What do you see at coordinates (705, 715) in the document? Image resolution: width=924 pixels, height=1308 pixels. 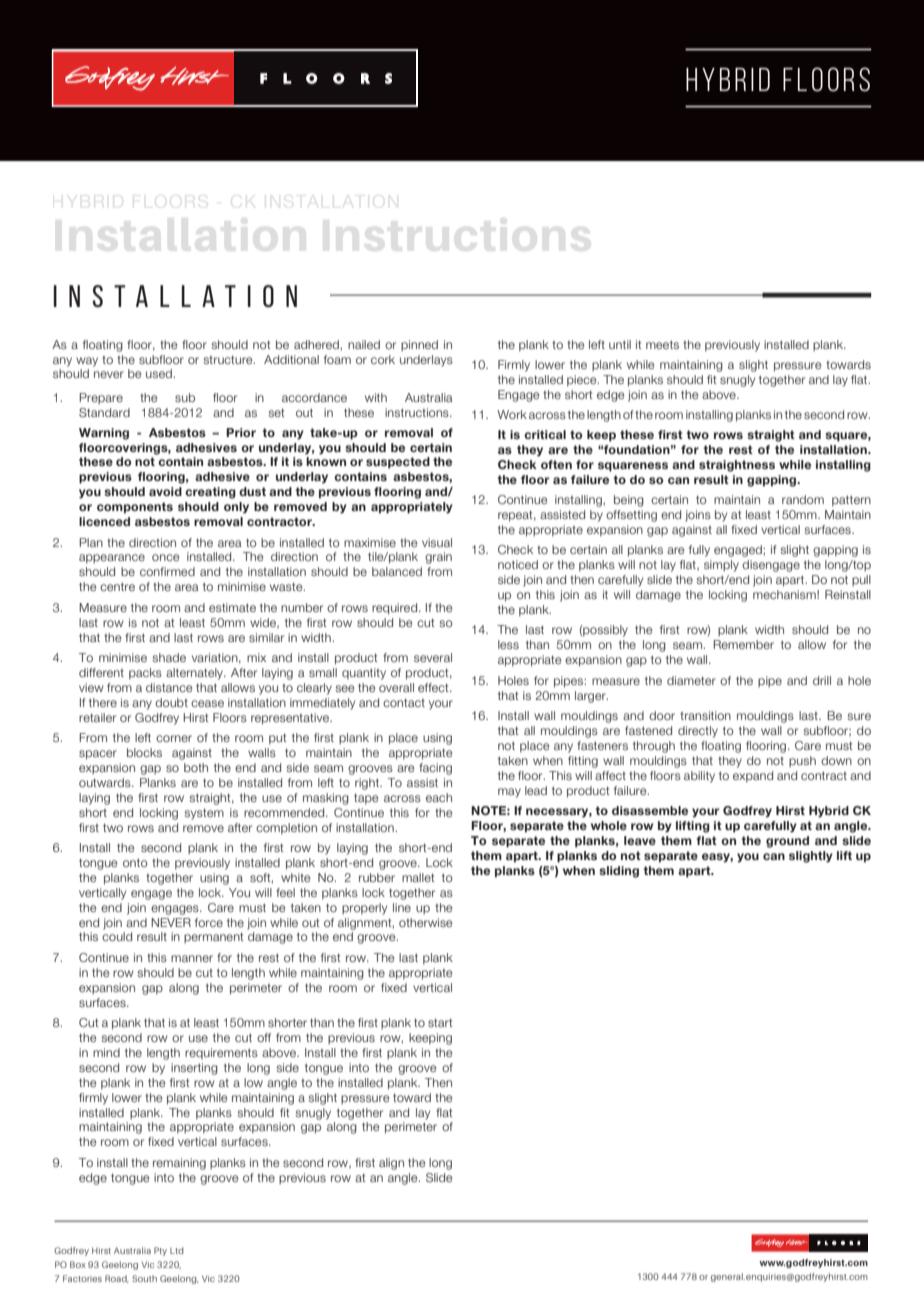 I see `transition` at bounding box center [705, 715].
